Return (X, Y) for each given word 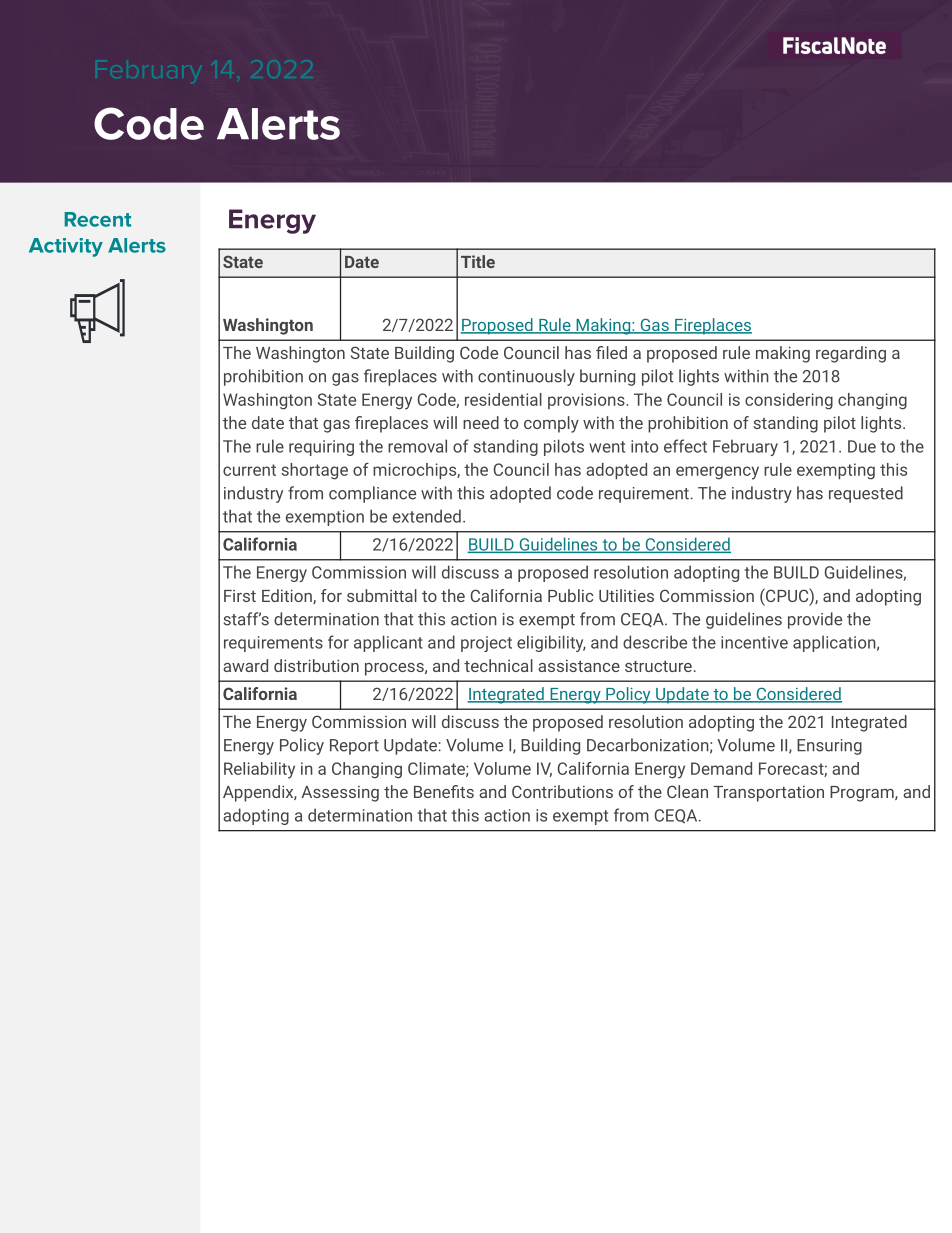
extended (427, 516)
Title (478, 261)
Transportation (768, 794)
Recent (98, 219)
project (486, 644)
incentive (754, 642)
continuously (526, 377)
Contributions (562, 791)
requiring (321, 448)
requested (866, 494)
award (245, 665)
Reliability (259, 770)
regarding (851, 354)
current (249, 470)
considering (789, 401)
